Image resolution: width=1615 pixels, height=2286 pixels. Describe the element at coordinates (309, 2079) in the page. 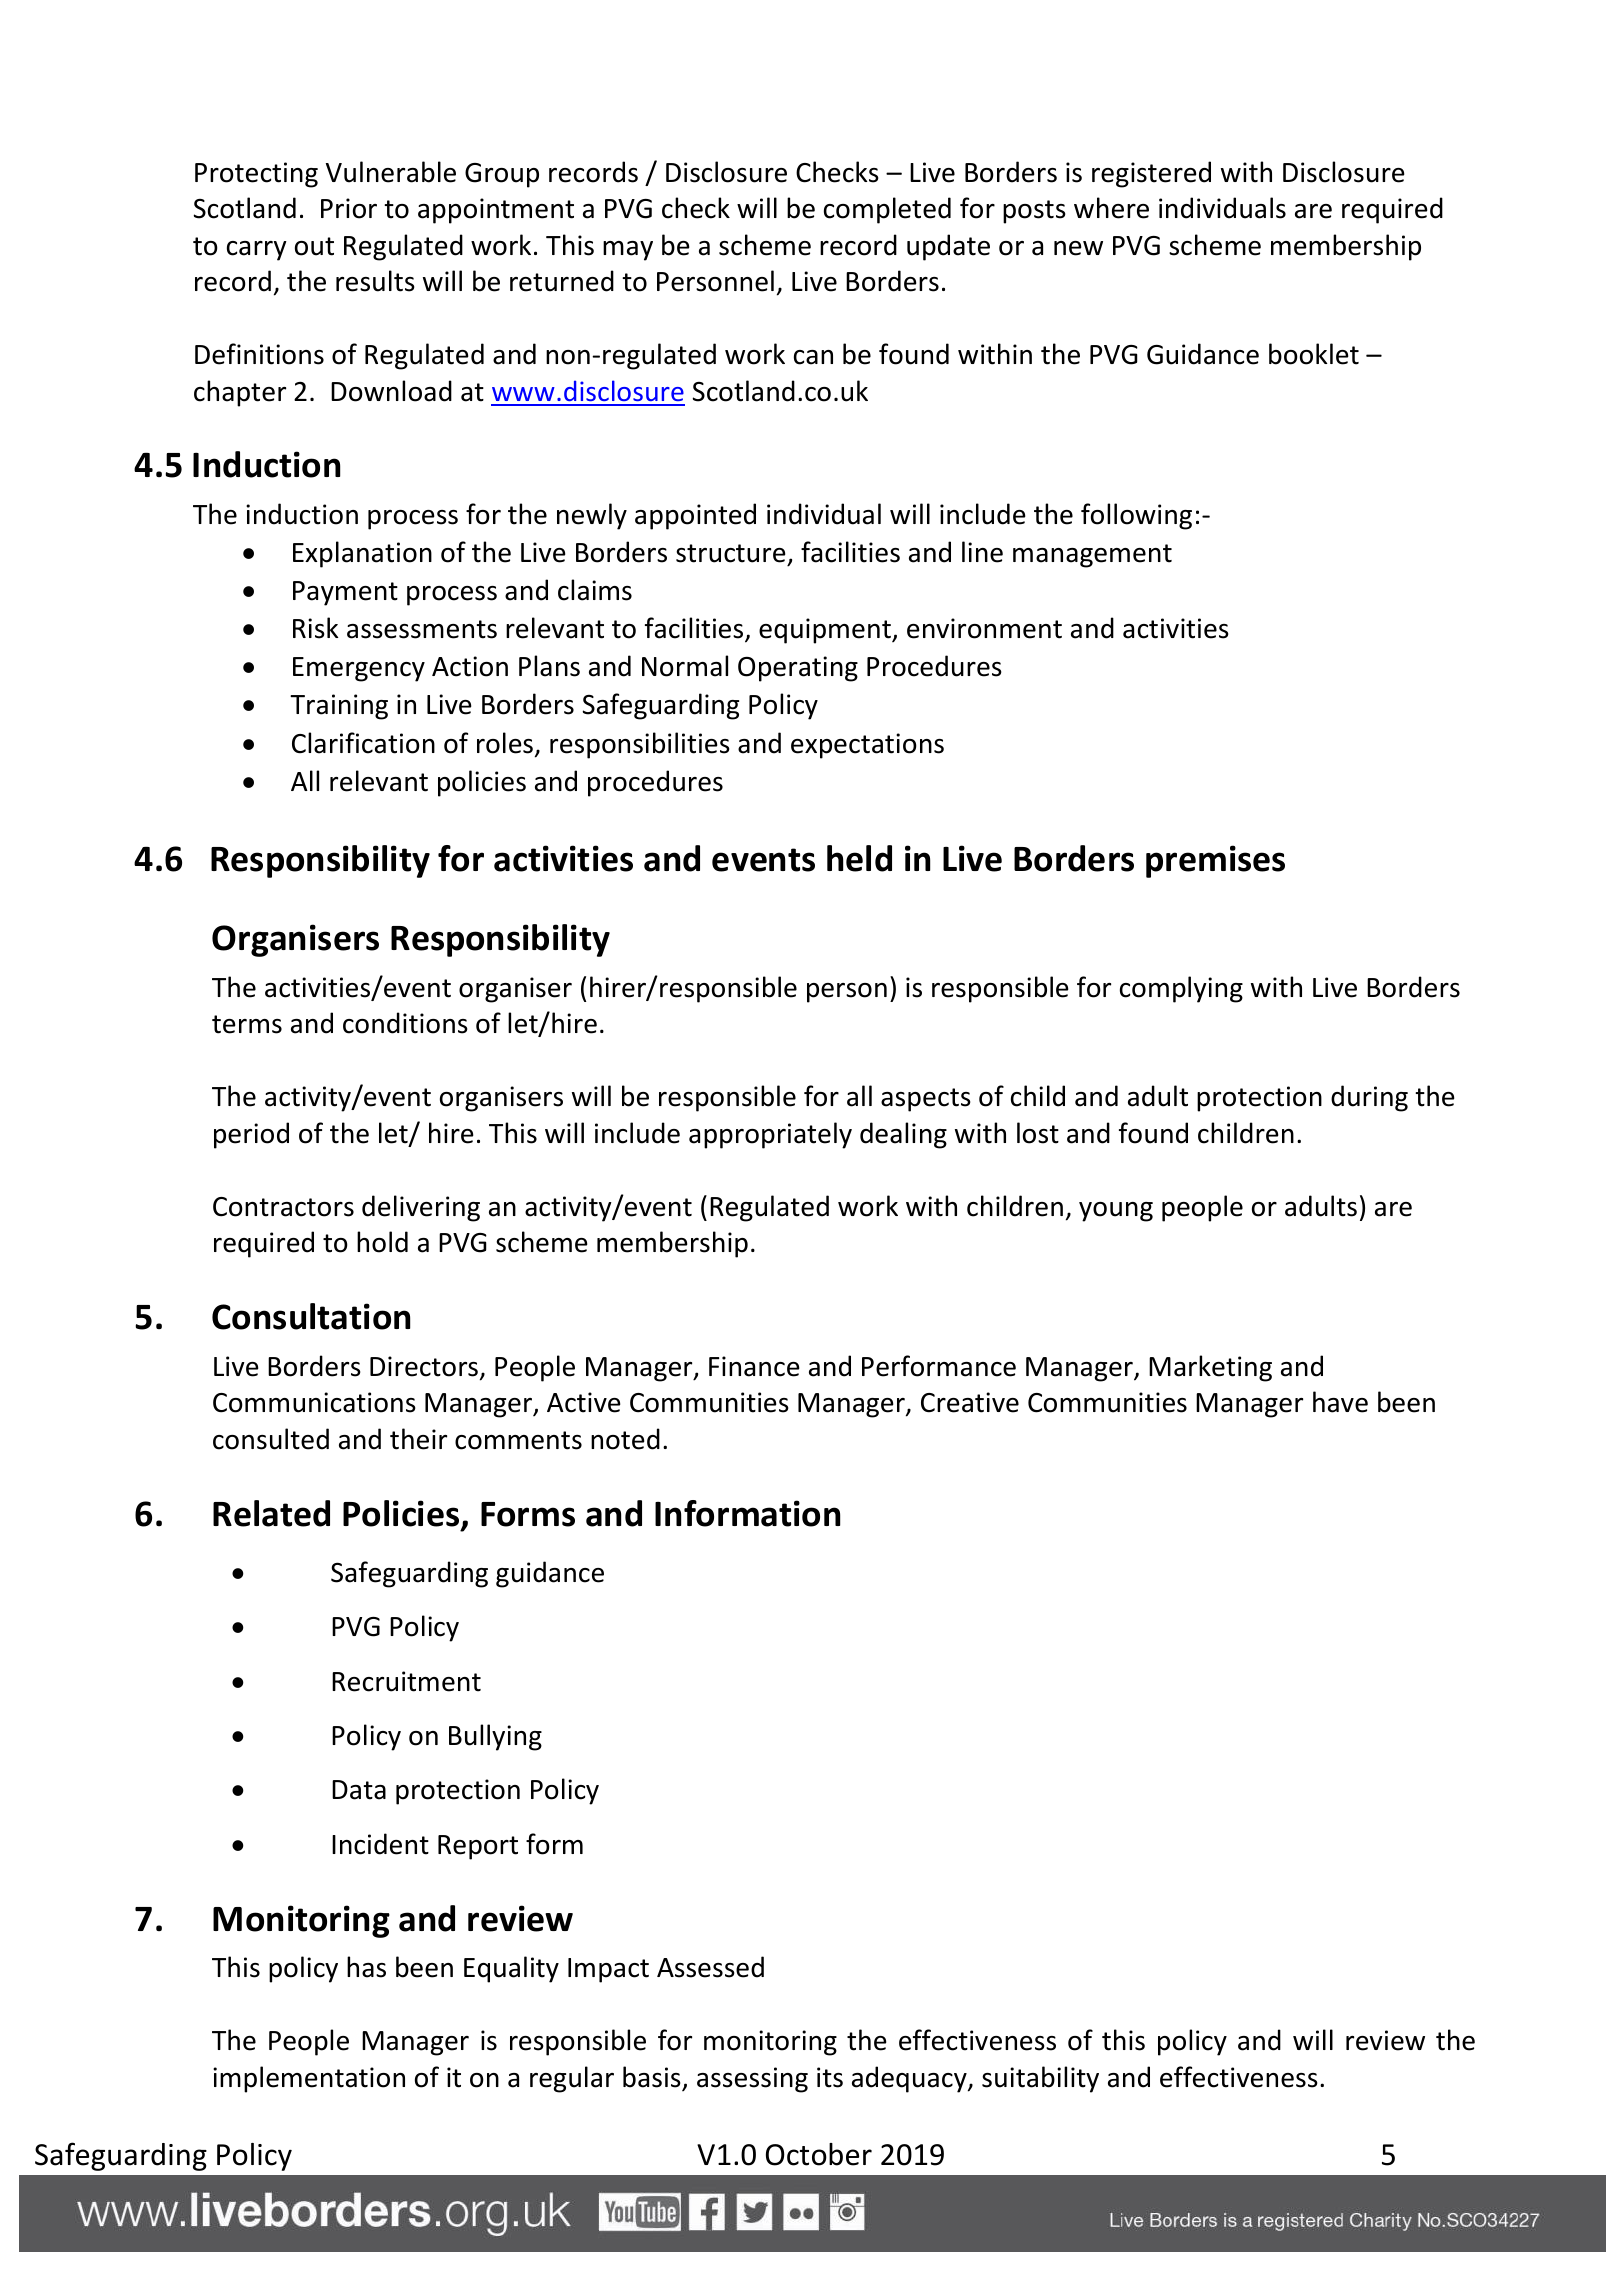

I see `implementation` at that location.
